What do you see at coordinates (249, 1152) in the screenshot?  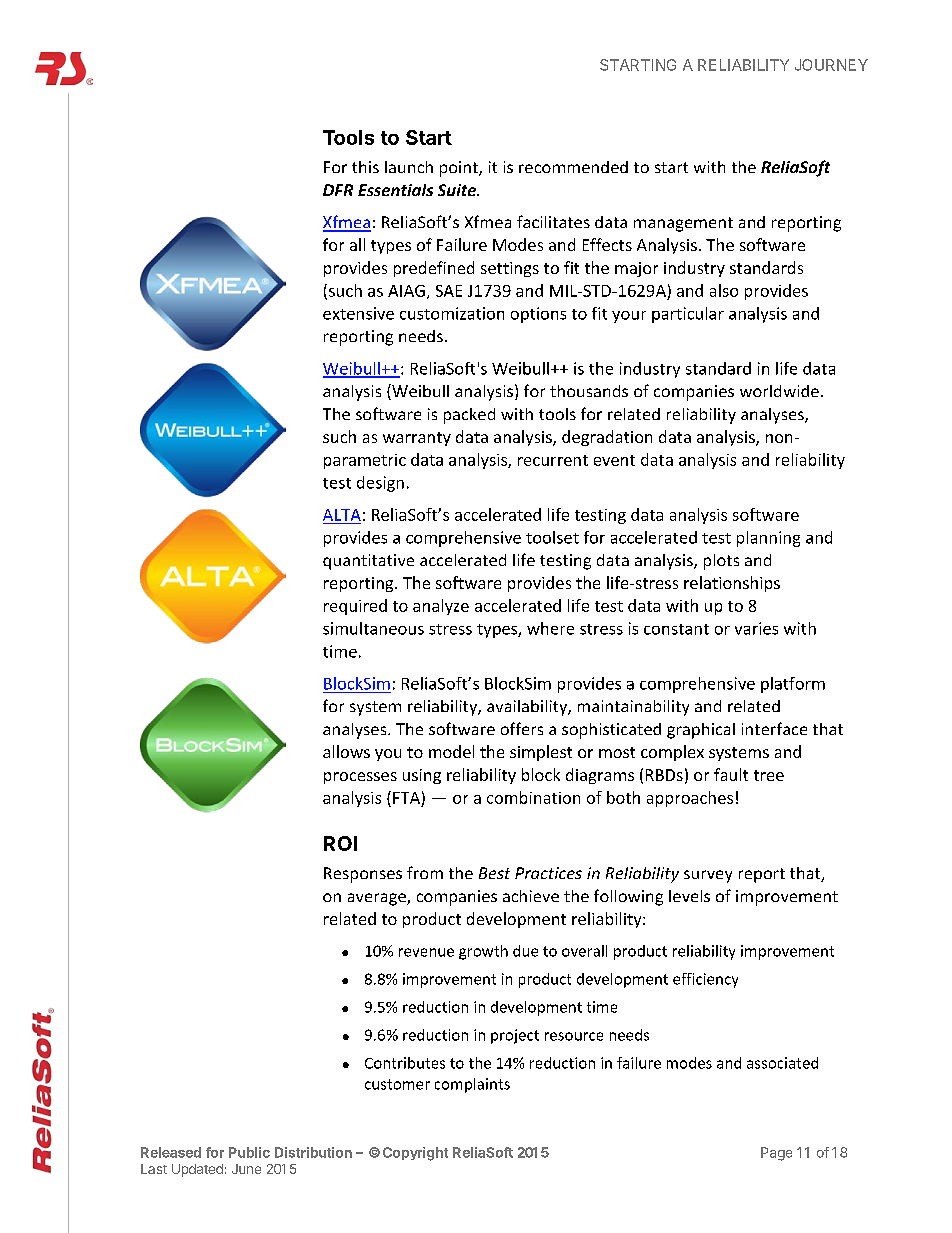 I see `Public` at bounding box center [249, 1152].
